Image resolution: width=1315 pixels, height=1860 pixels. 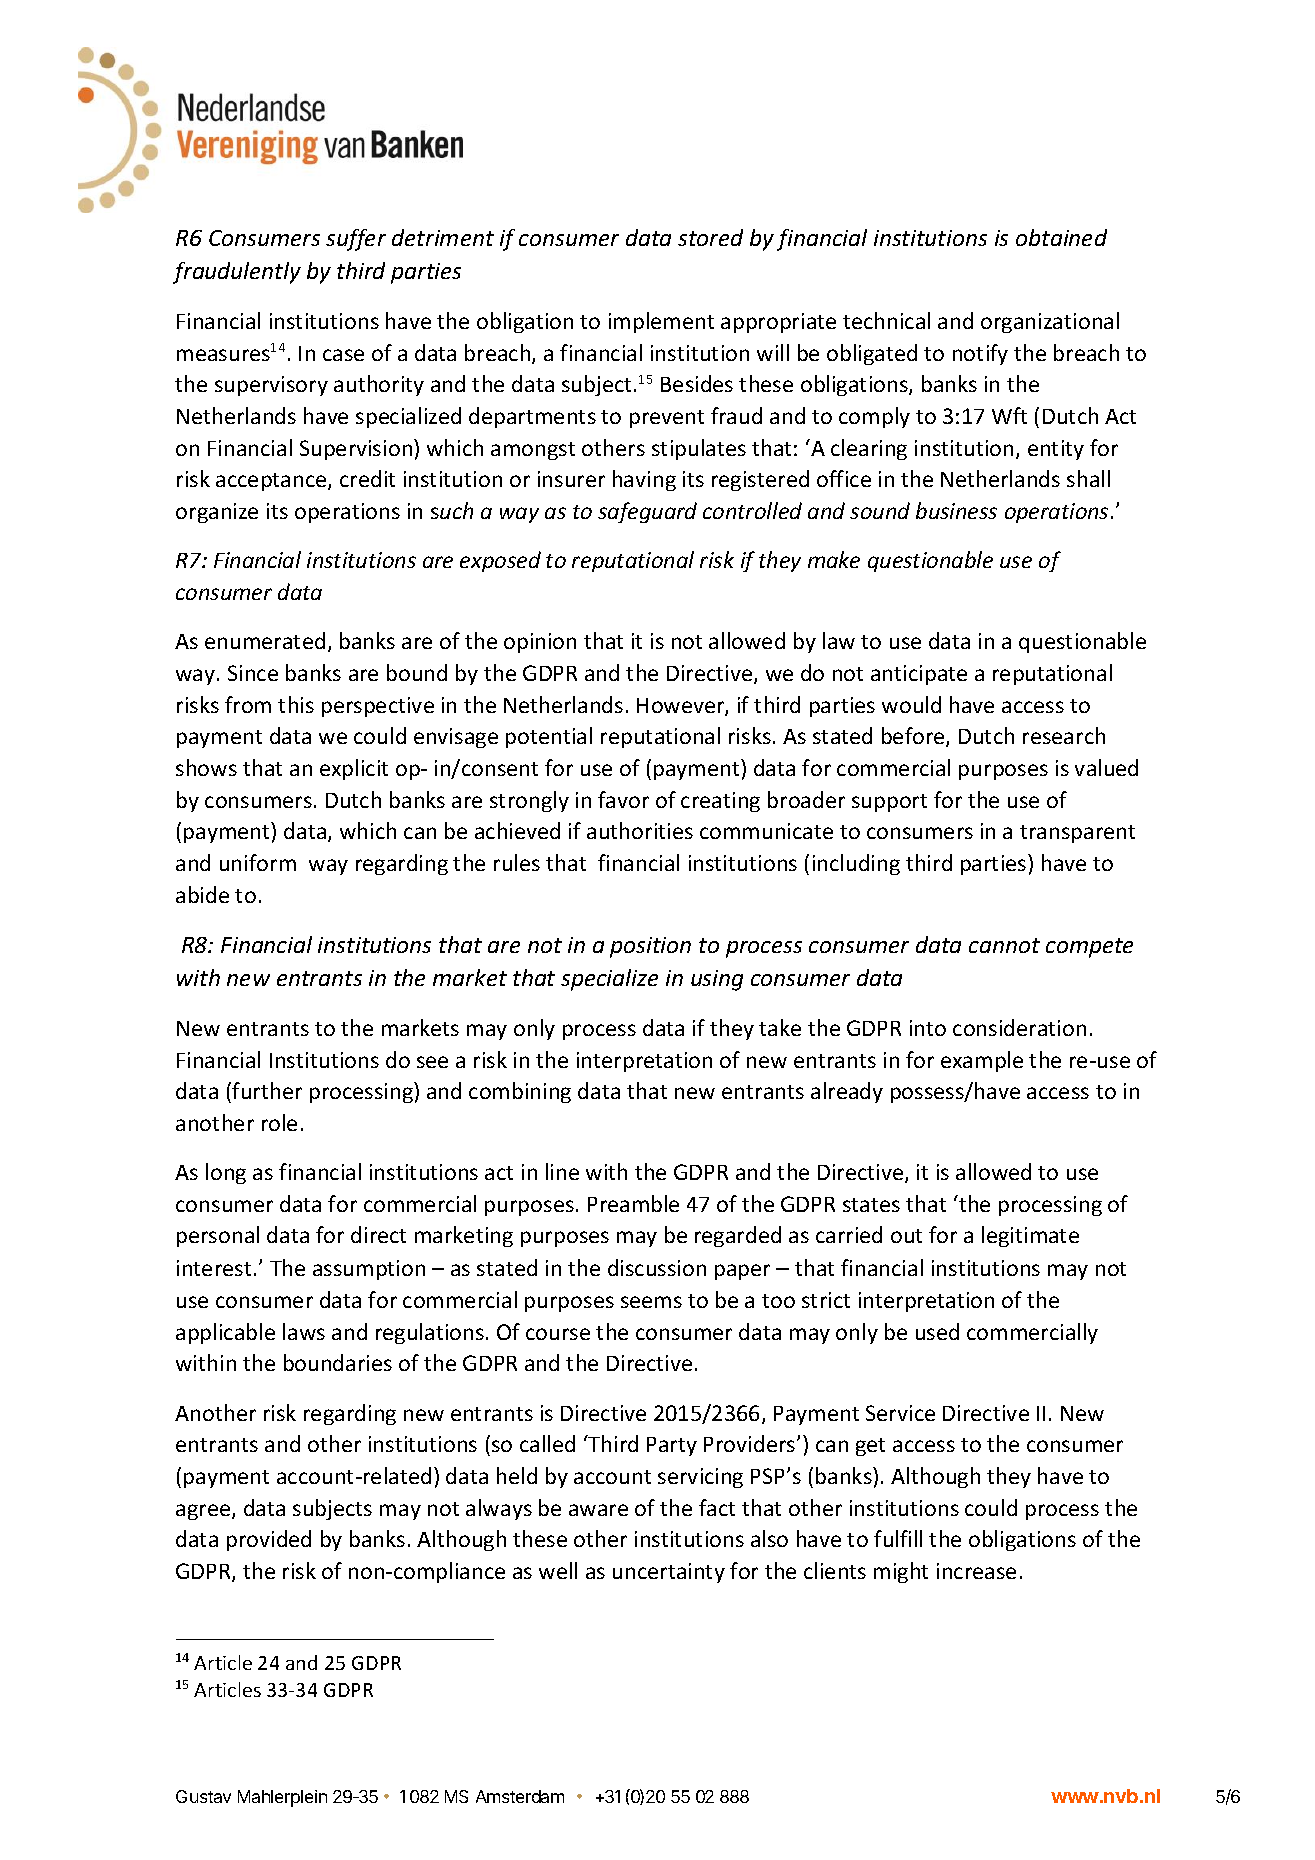 I want to click on implement, so click(x=661, y=322).
